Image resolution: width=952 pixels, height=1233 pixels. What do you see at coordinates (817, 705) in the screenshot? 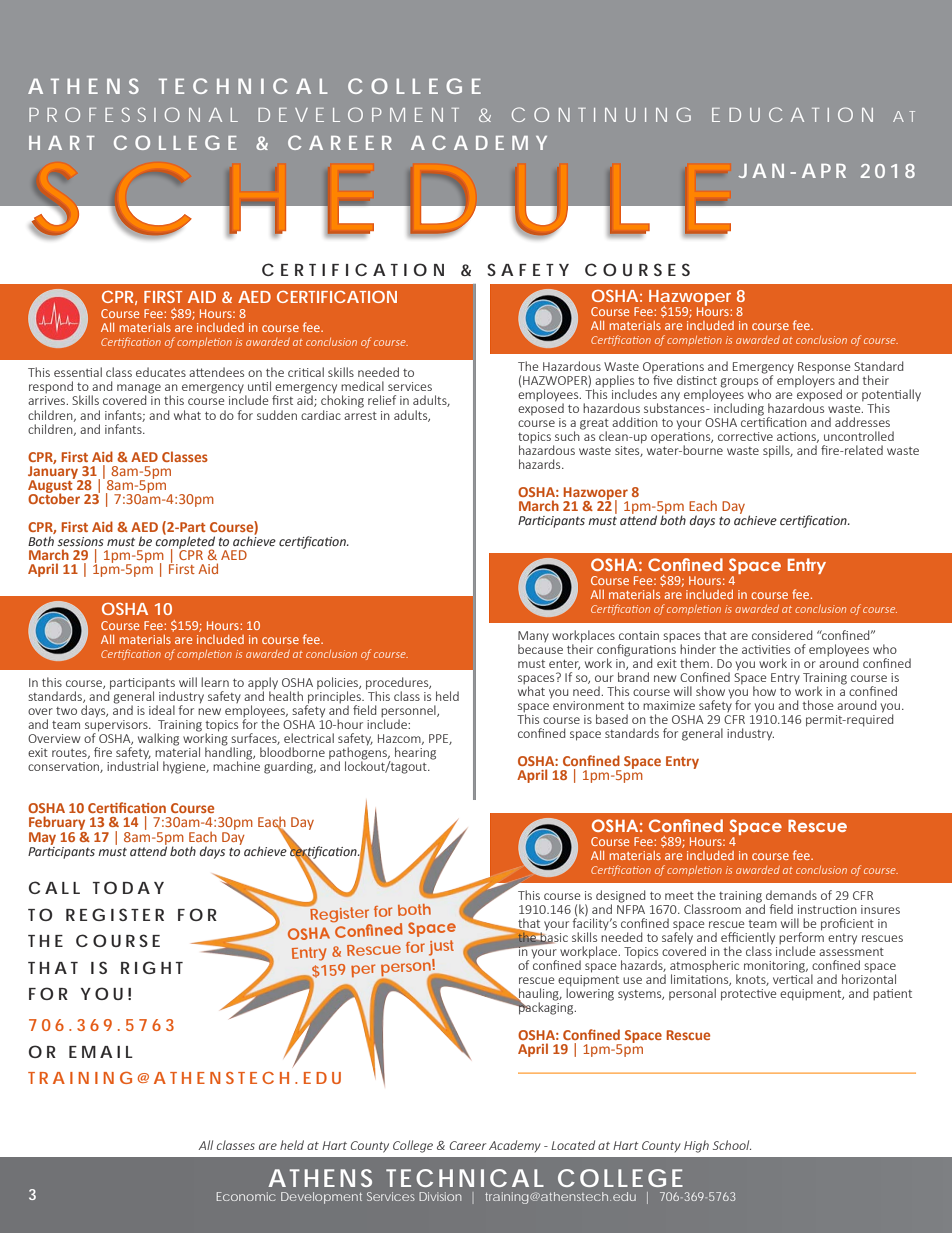
I see `those` at bounding box center [817, 705].
